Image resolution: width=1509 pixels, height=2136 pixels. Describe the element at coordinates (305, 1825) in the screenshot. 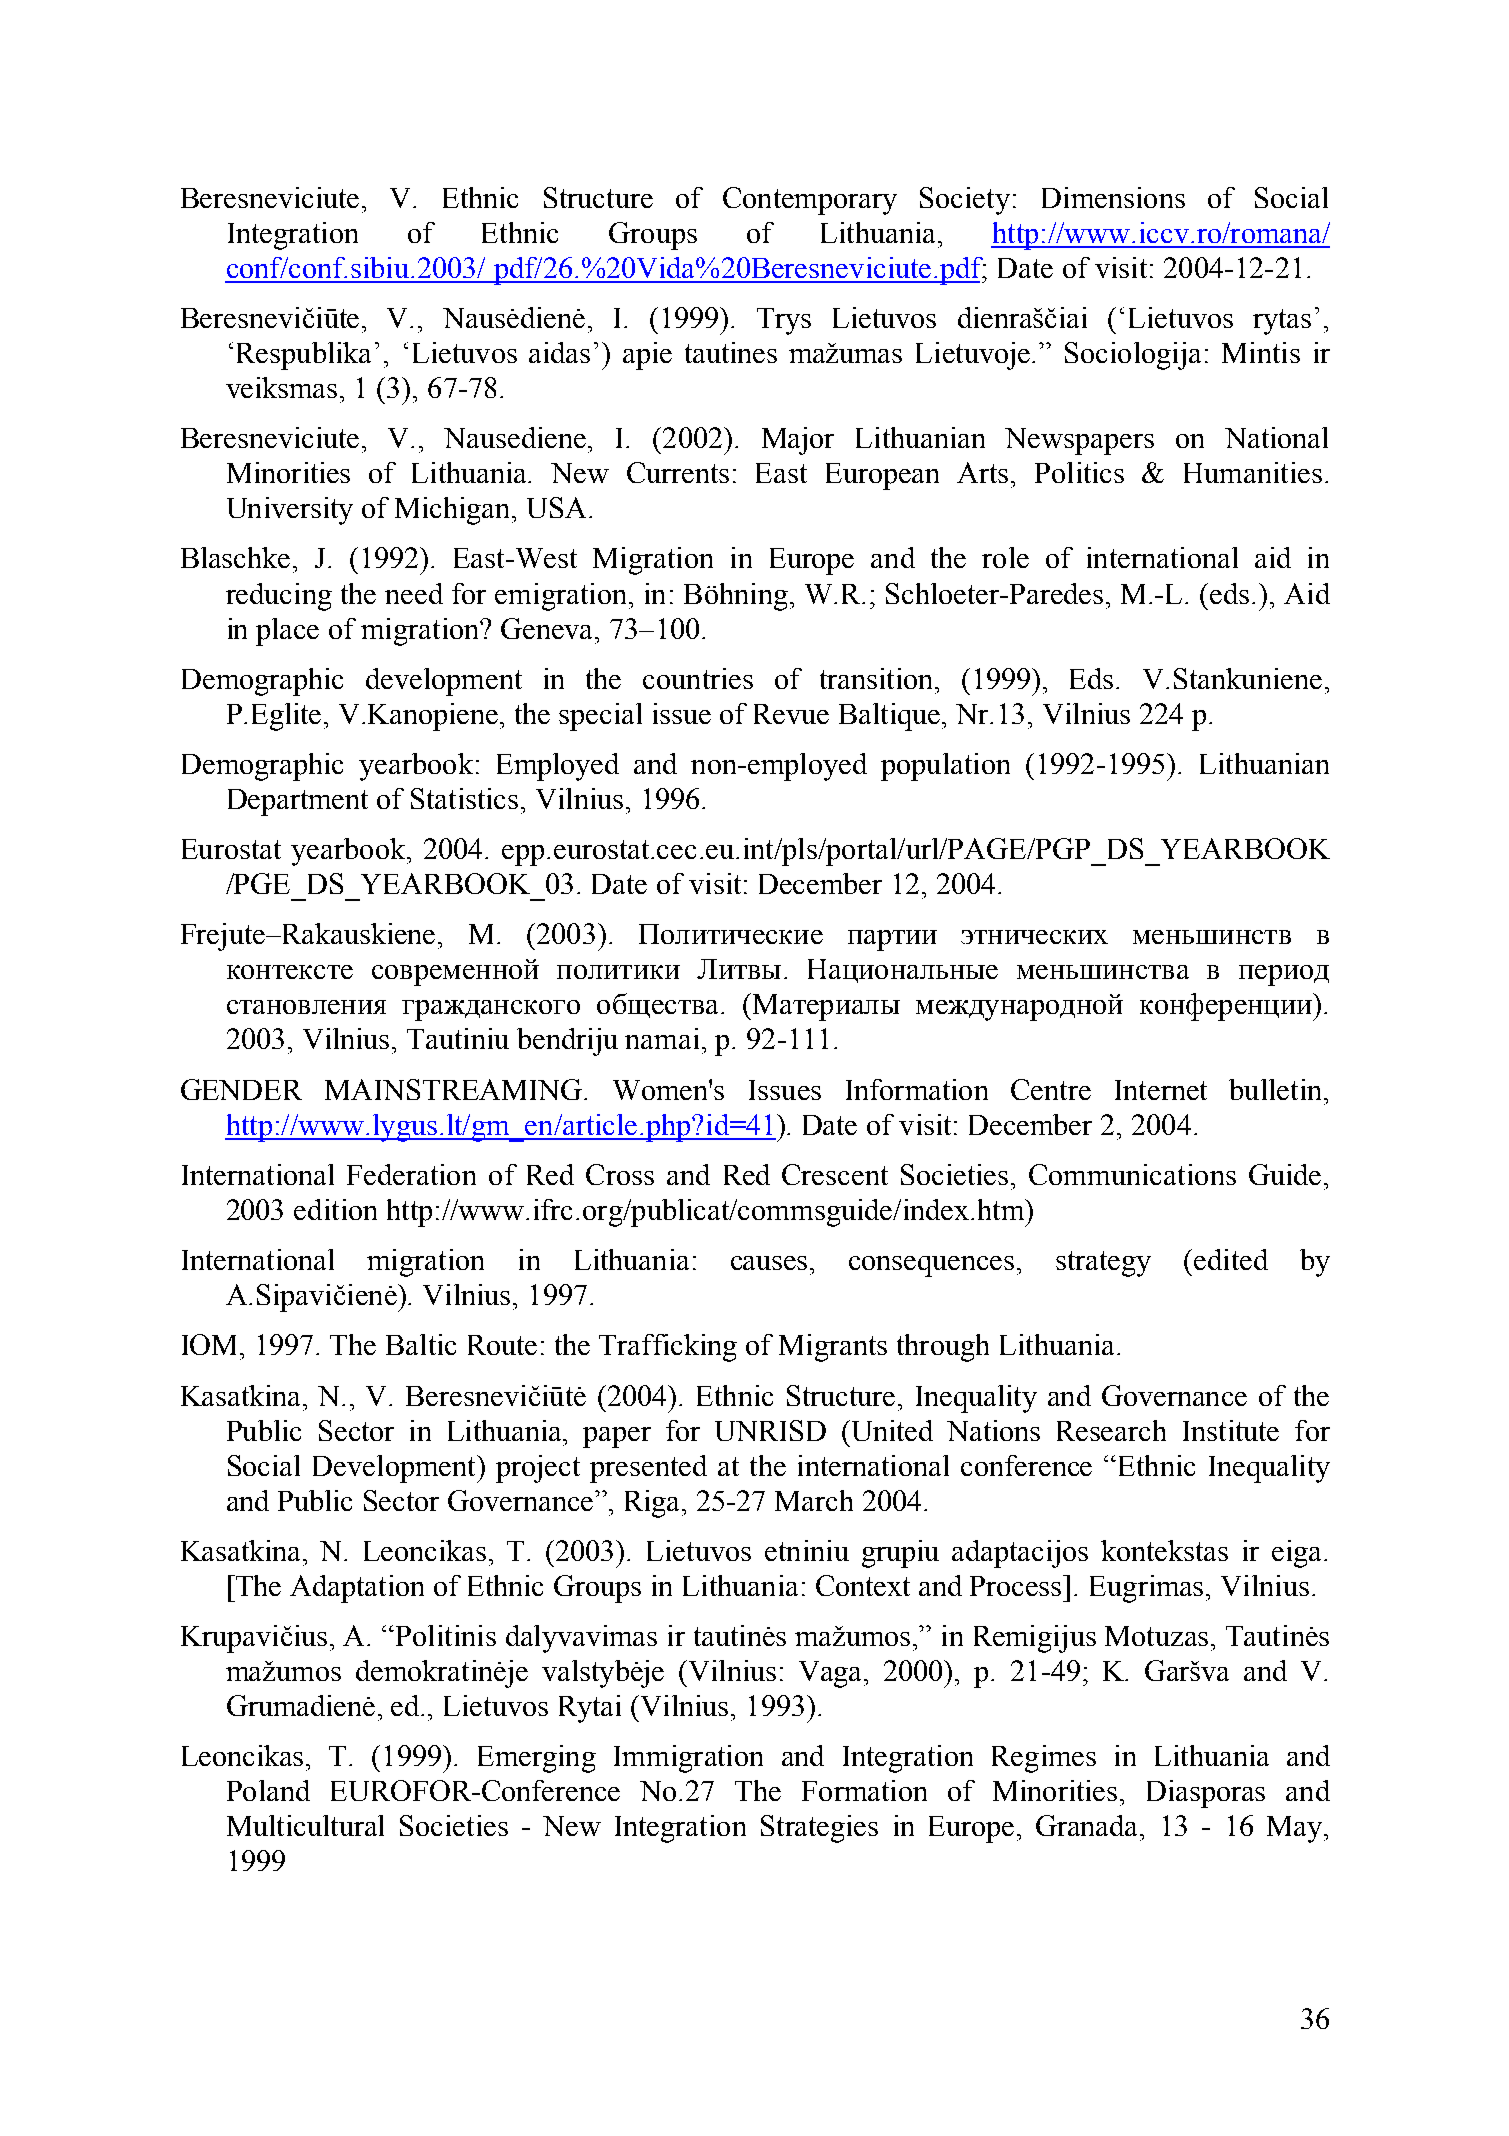

I see `Multicultural` at that location.
